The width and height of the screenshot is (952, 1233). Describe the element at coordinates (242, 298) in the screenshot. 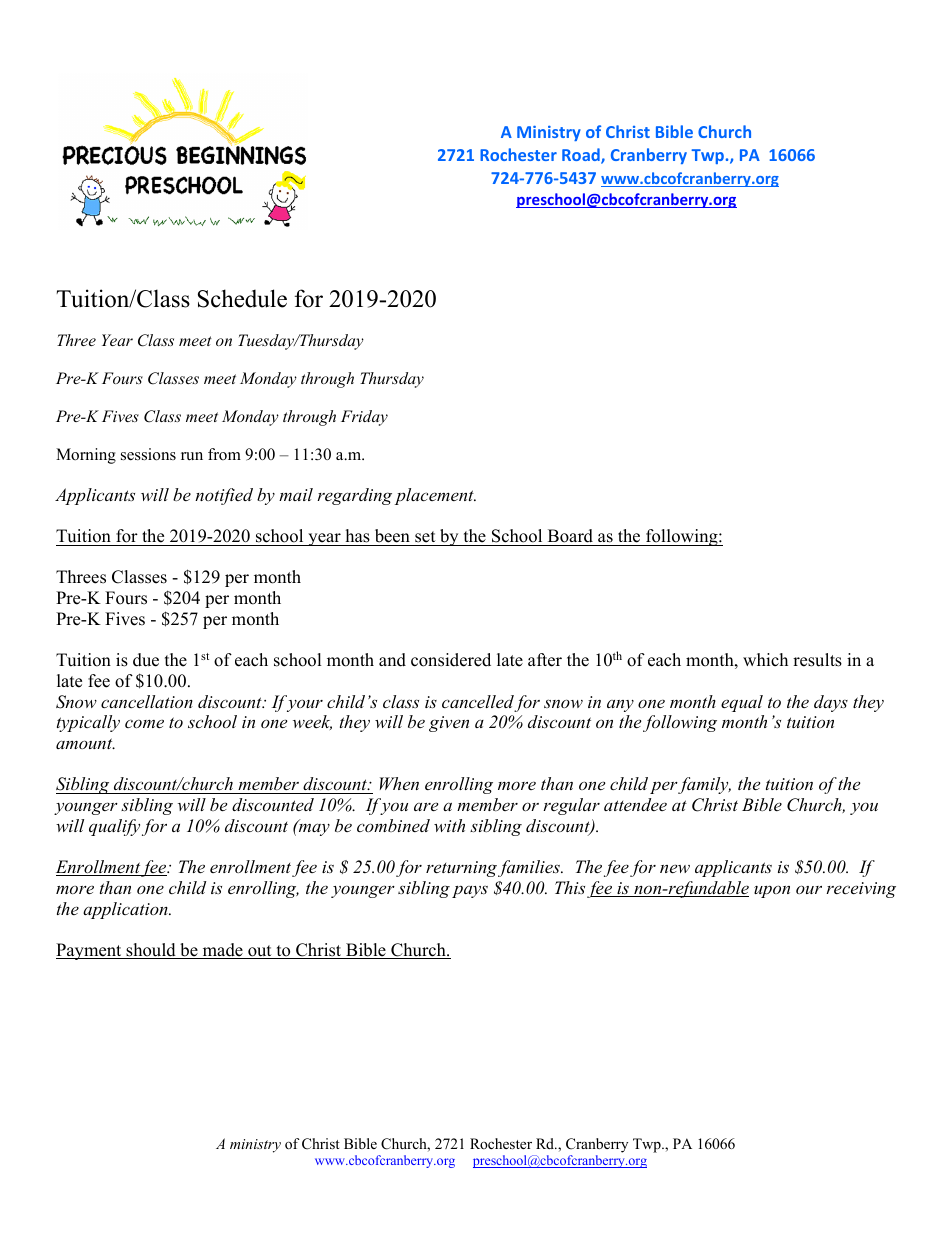

I see `Schedule` at that location.
